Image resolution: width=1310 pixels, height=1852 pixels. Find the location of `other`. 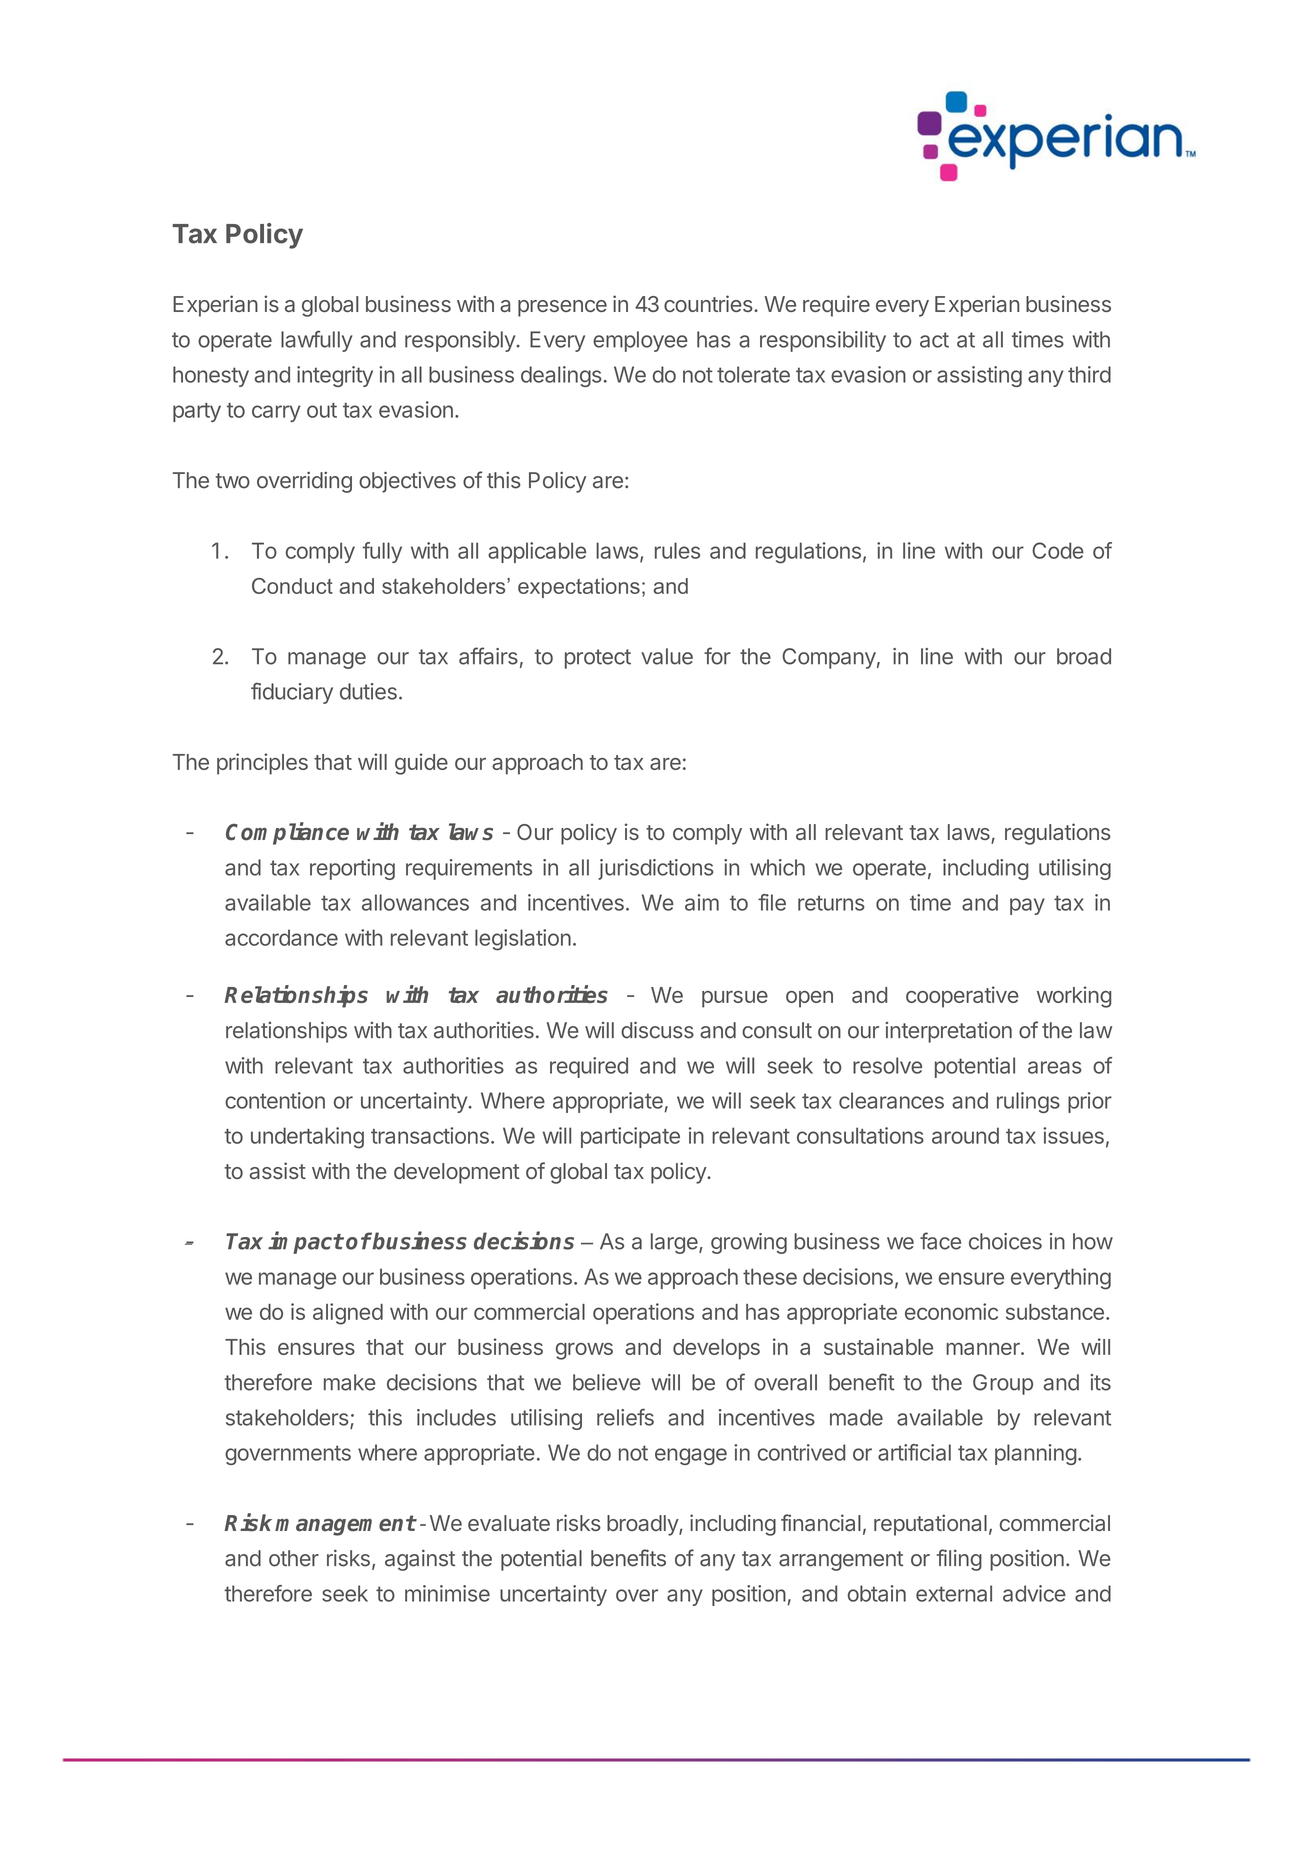

other is located at coordinates (294, 1558).
